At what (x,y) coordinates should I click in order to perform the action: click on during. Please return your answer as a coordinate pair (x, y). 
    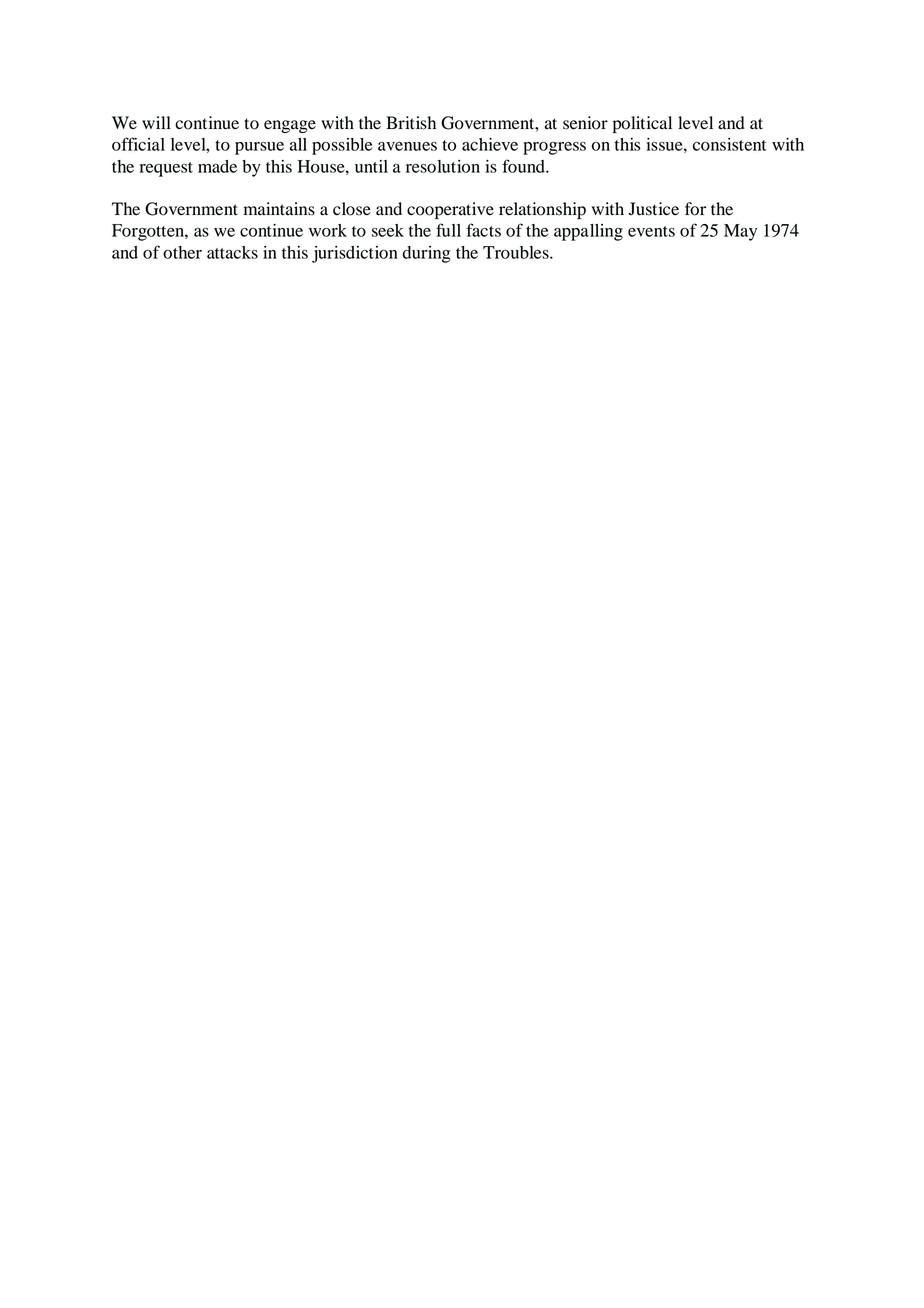
    Looking at the image, I should click on (426, 254).
